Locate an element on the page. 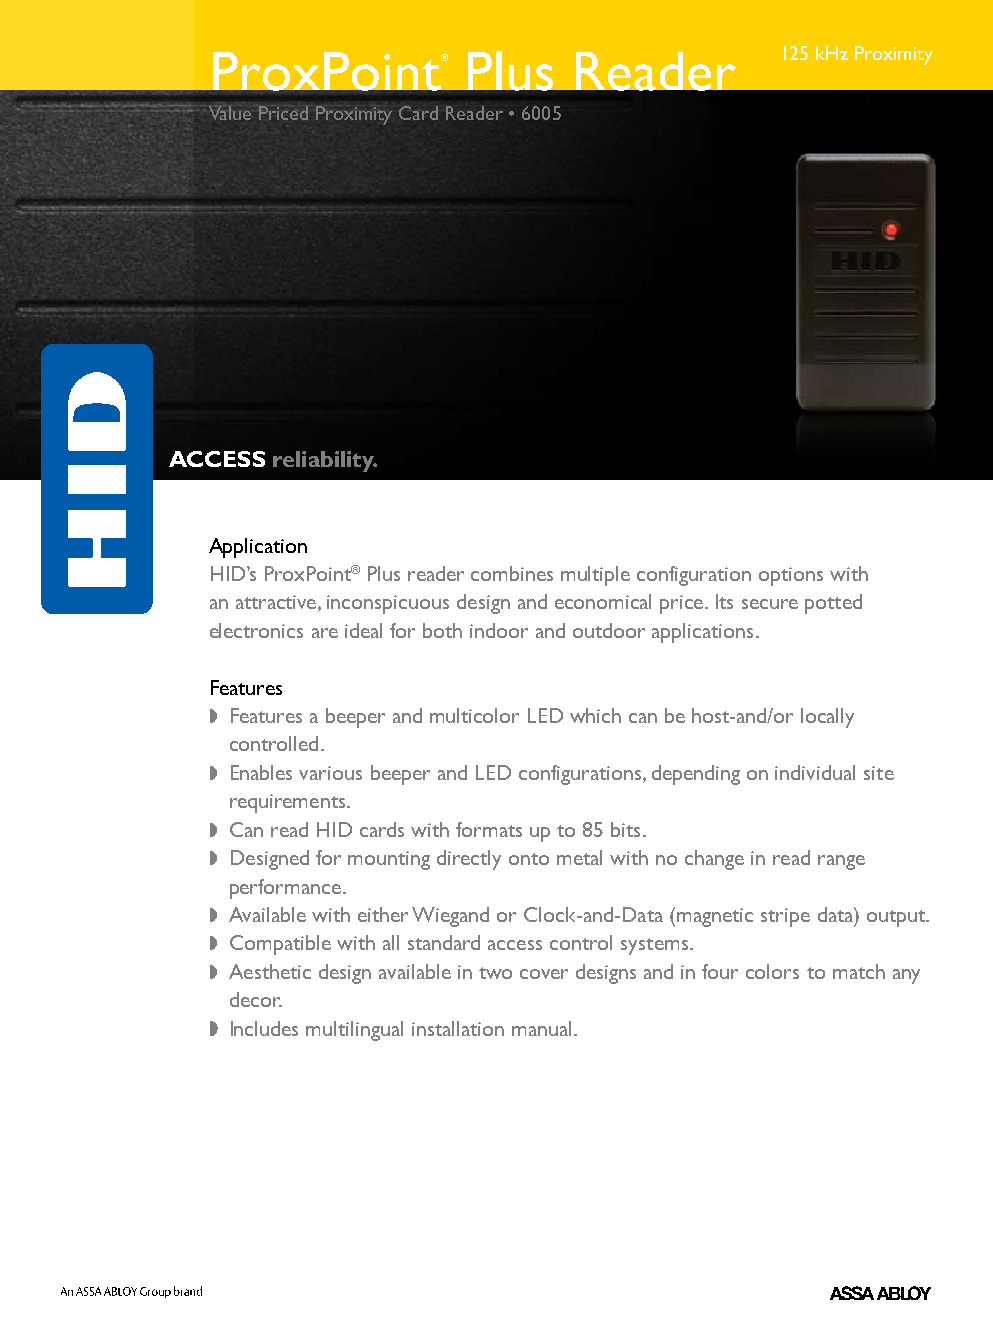  metal is located at coordinates (579, 857).
